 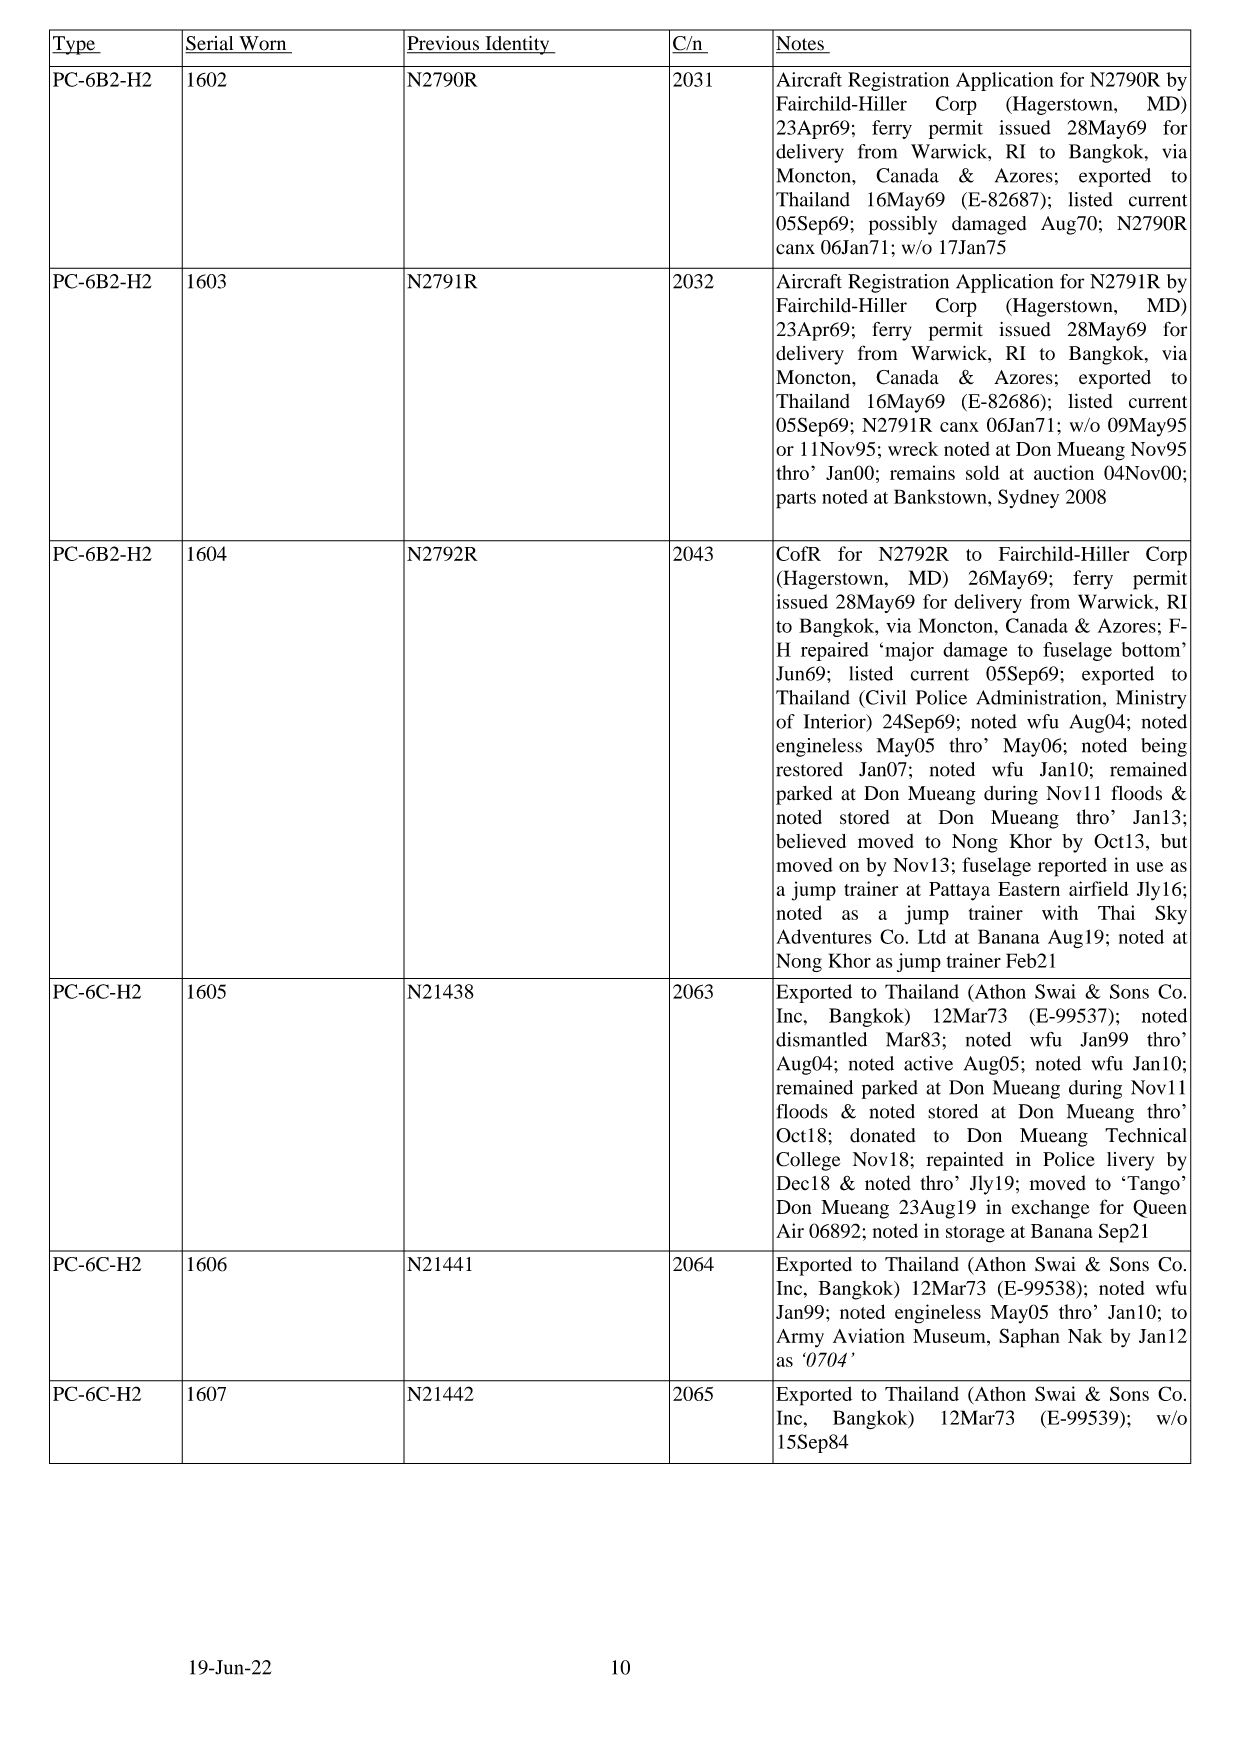 I want to click on Eastern, so click(x=1029, y=889).
